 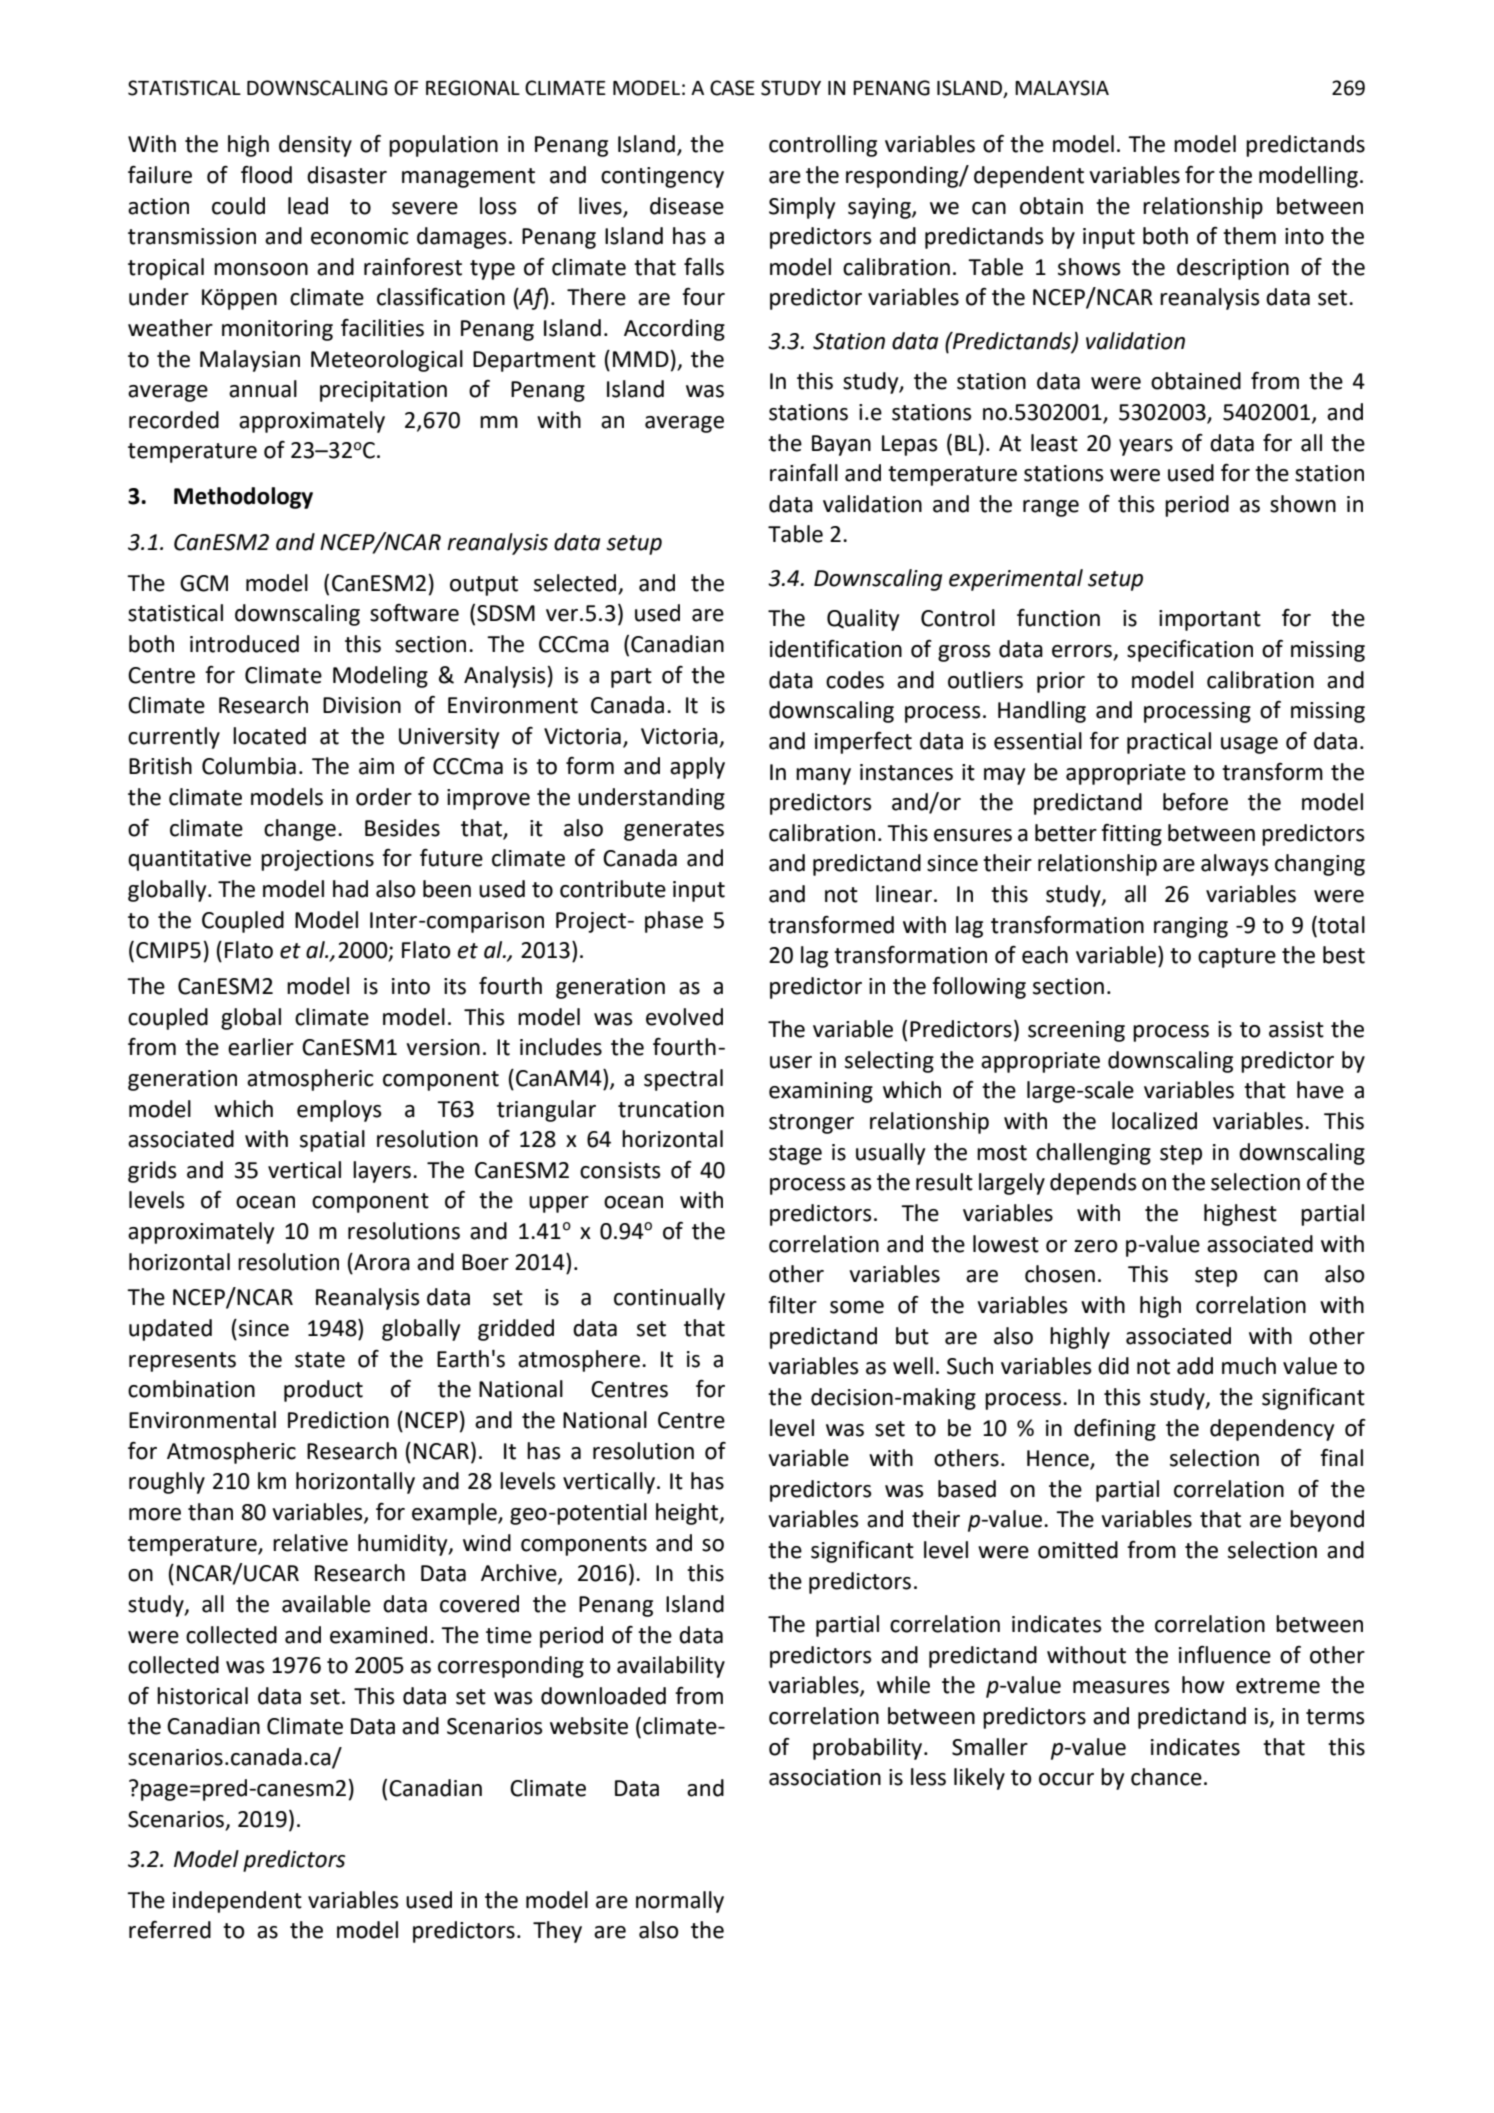 I want to click on CASE, so click(x=732, y=88).
